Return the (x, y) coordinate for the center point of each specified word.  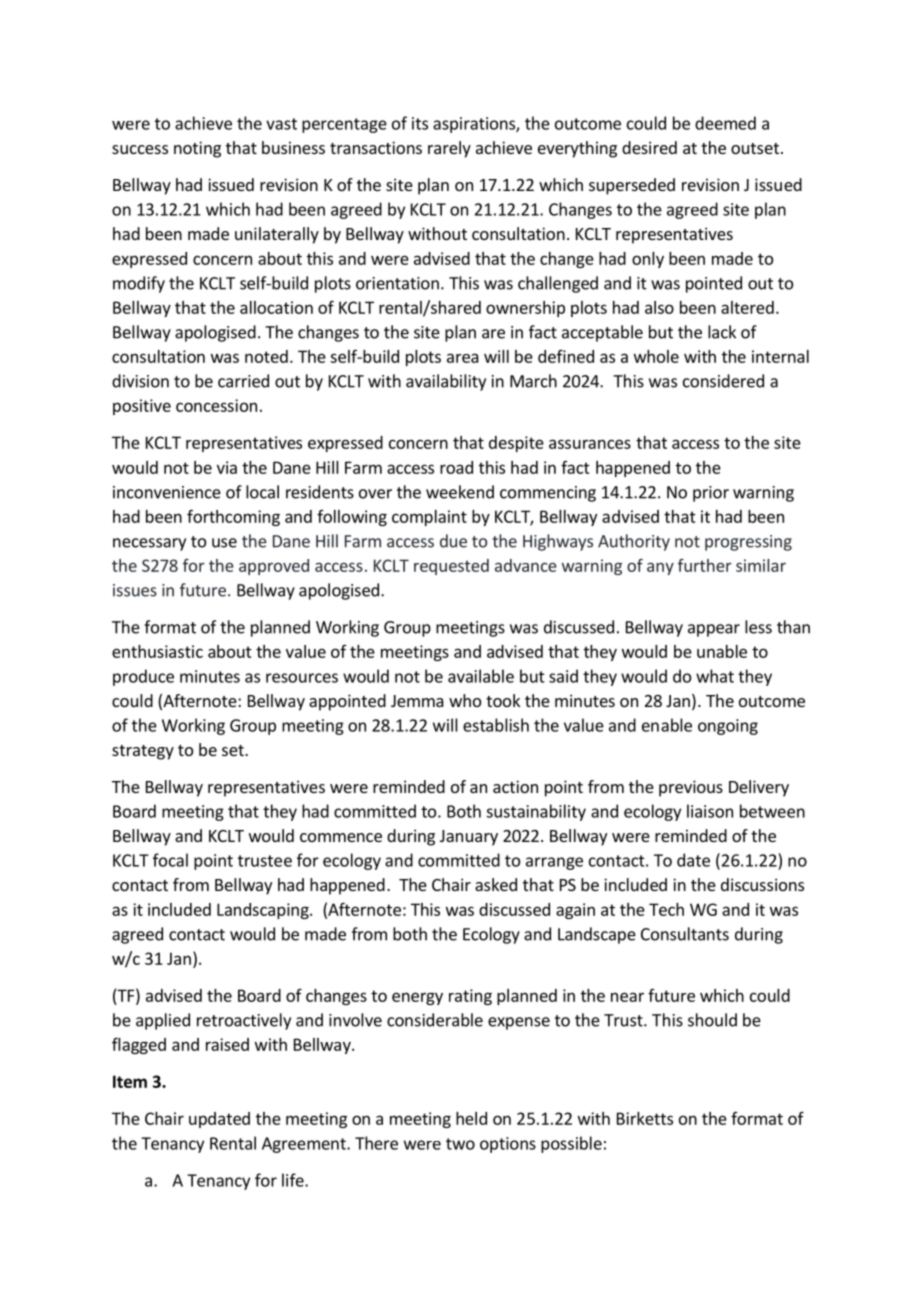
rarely (449, 149)
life (294, 1180)
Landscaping (264, 911)
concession (216, 405)
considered (723, 381)
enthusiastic (157, 651)
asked (496, 884)
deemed (725, 123)
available (481, 676)
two (460, 1144)
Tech (666, 909)
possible (571, 1144)
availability (446, 382)
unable (722, 651)
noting (197, 149)
